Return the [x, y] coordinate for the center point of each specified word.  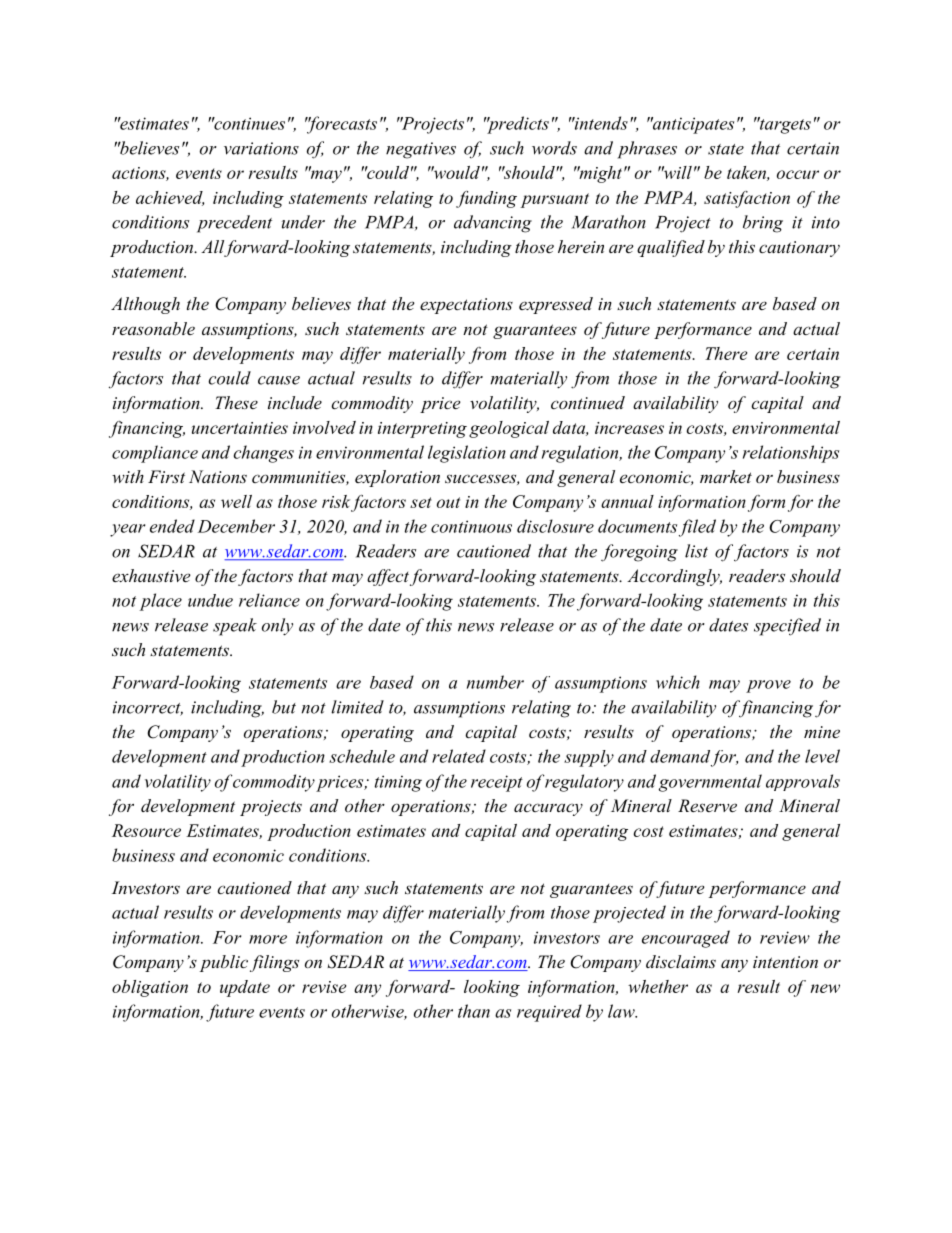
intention [785, 962]
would [455, 172]
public [224, 963]
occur [798, 174]
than [474, 1011]
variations [261, 148]
